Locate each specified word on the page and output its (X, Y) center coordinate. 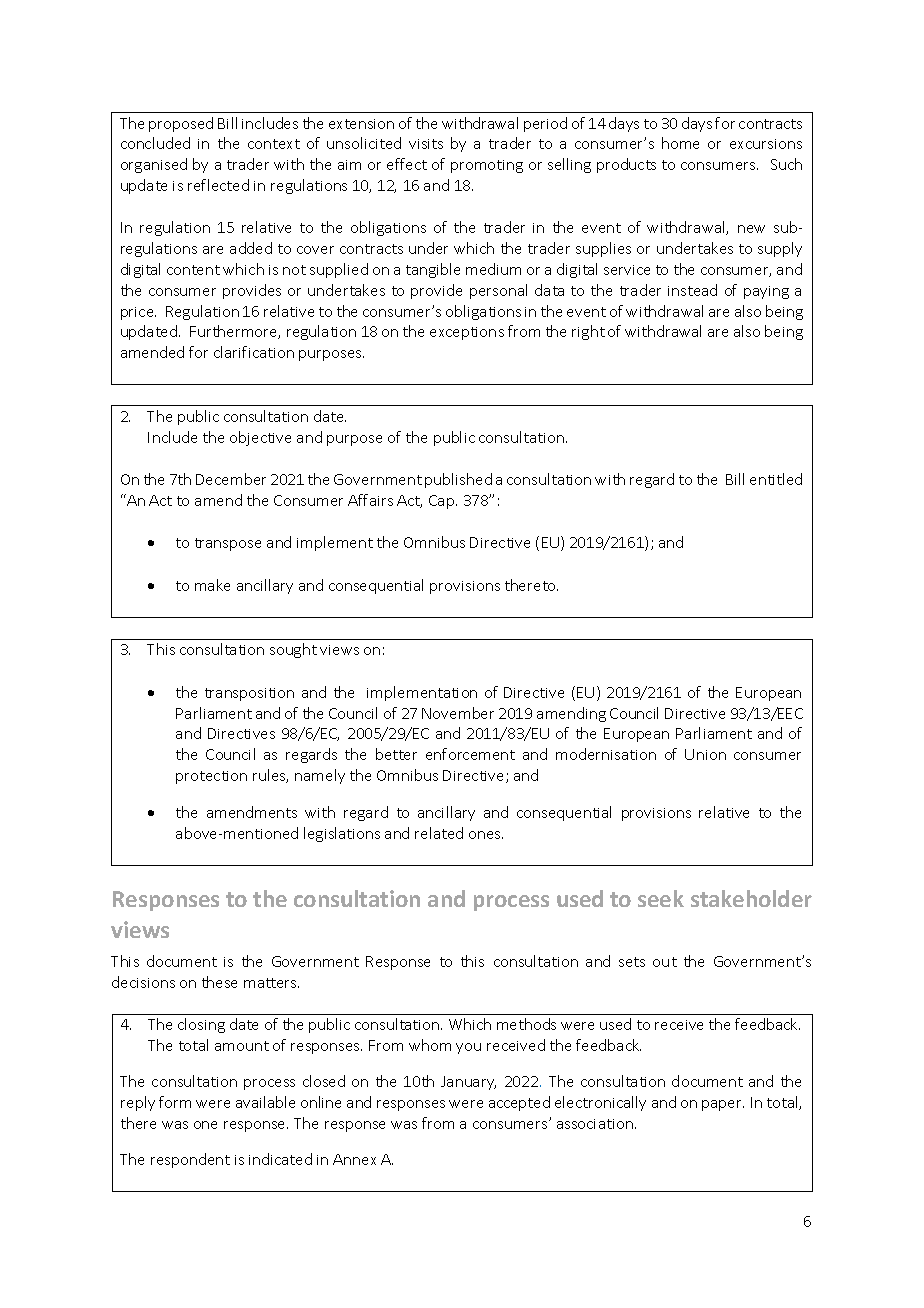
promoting (487, 166)
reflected (218, 185)
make (212, 585)
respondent (190, 1160)
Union (705, 754)
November (458, 713)
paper (723, 1105)
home (680, 143)
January (468, 1083)
